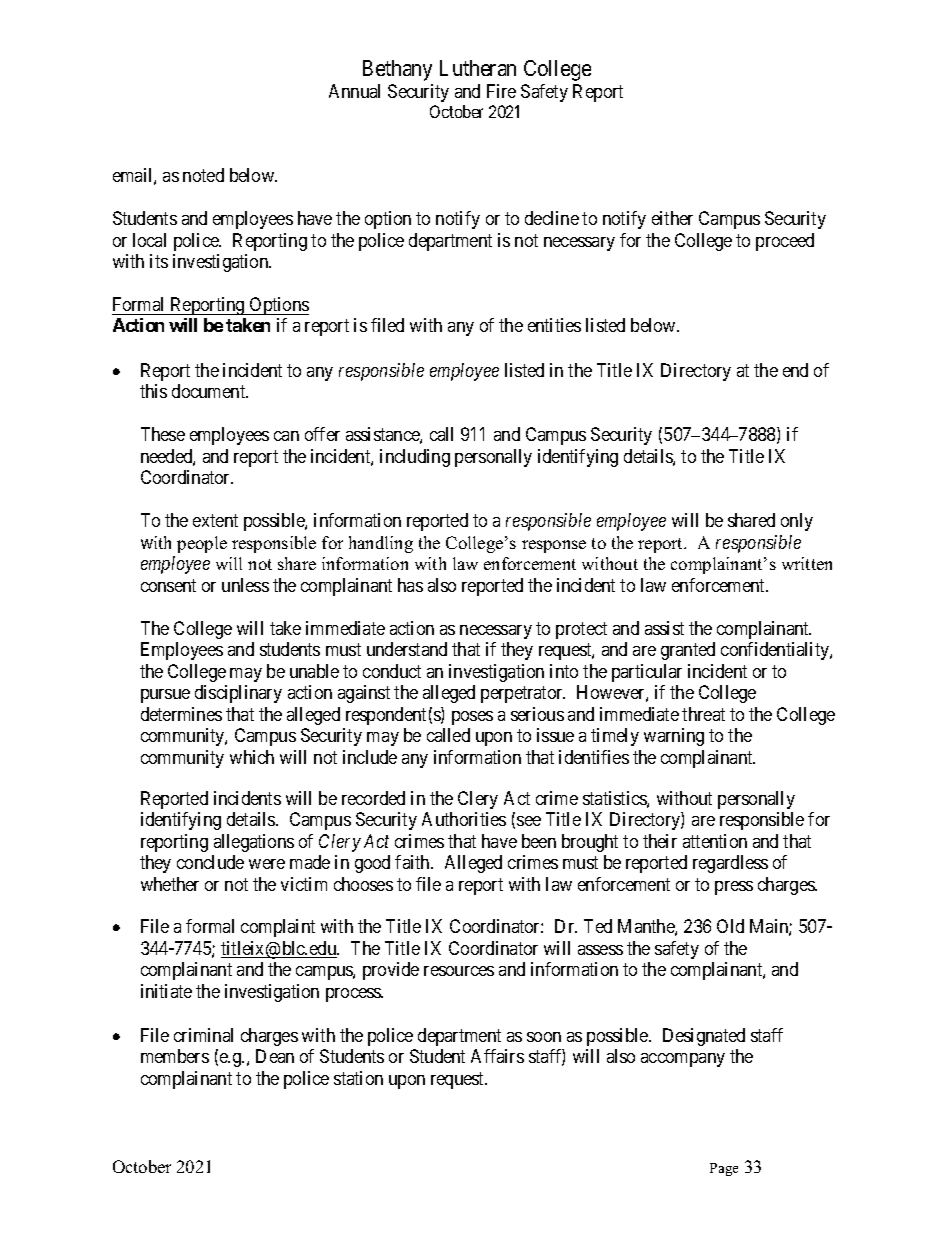 Image resolution: width=952 pixels, height=1233 pixels. I want to click on Fire, so click(501, 91).
